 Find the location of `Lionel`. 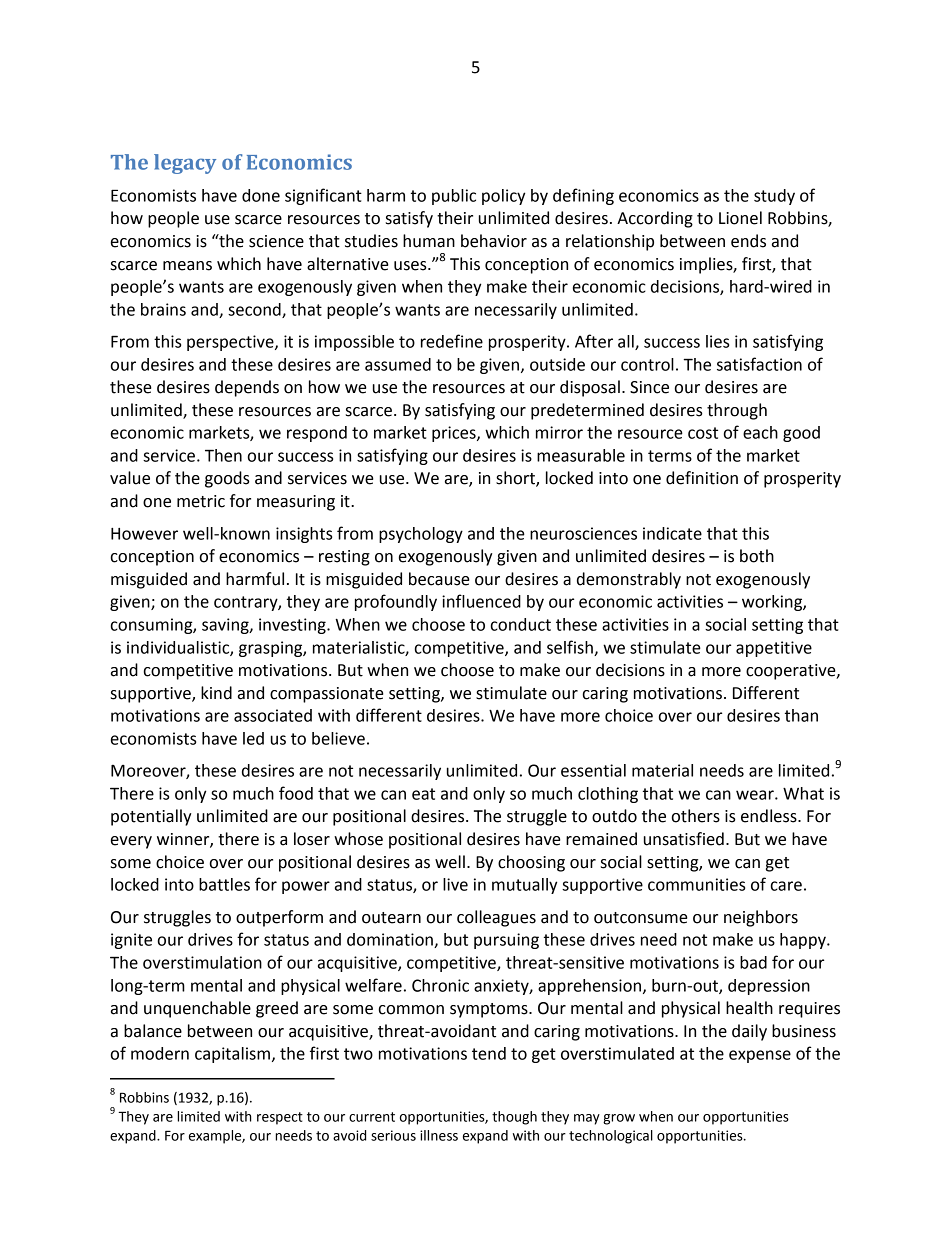

Lionel is located at coordinates (740, 218).
